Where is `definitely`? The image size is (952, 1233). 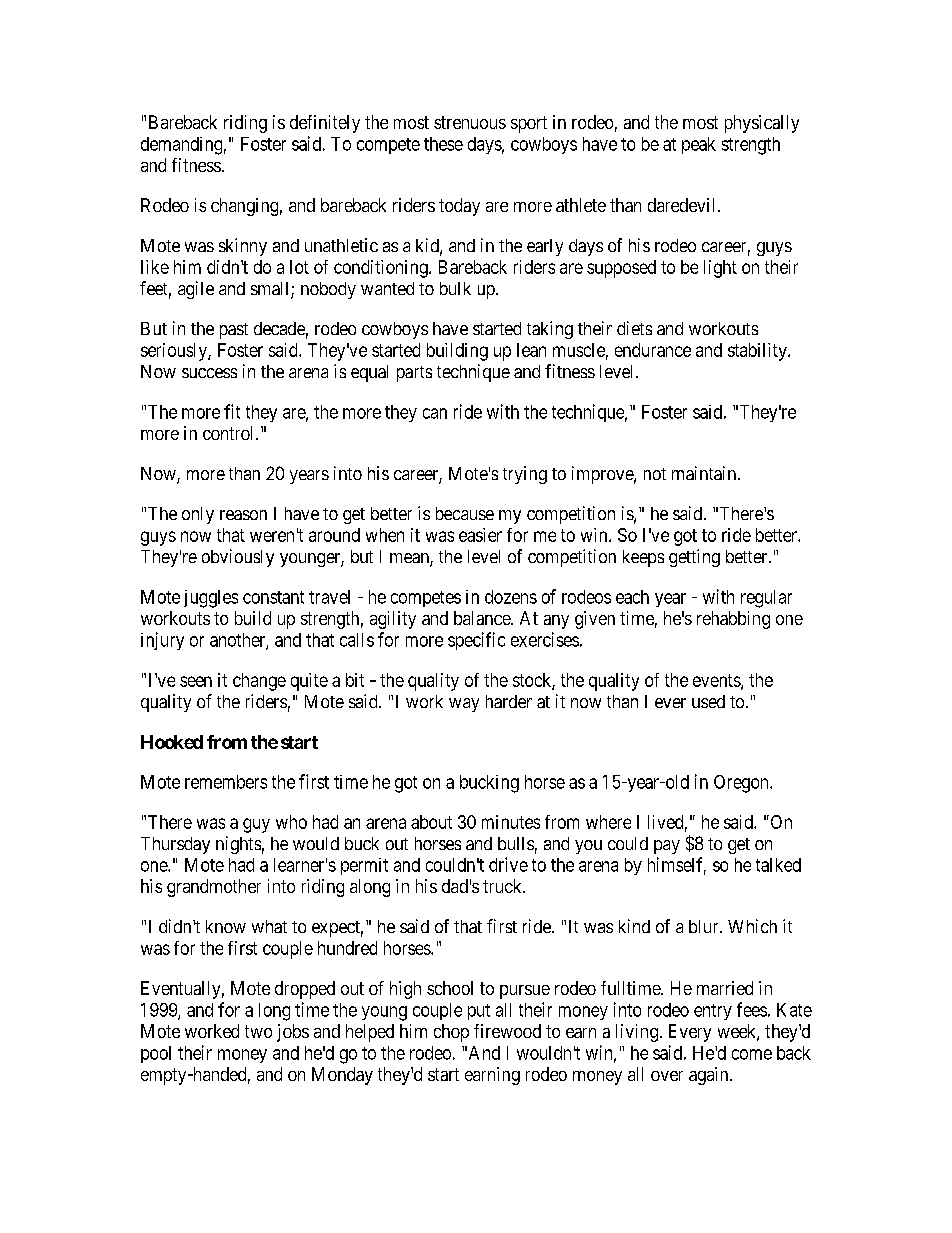 definitely is located at coordinates (325, 124).
